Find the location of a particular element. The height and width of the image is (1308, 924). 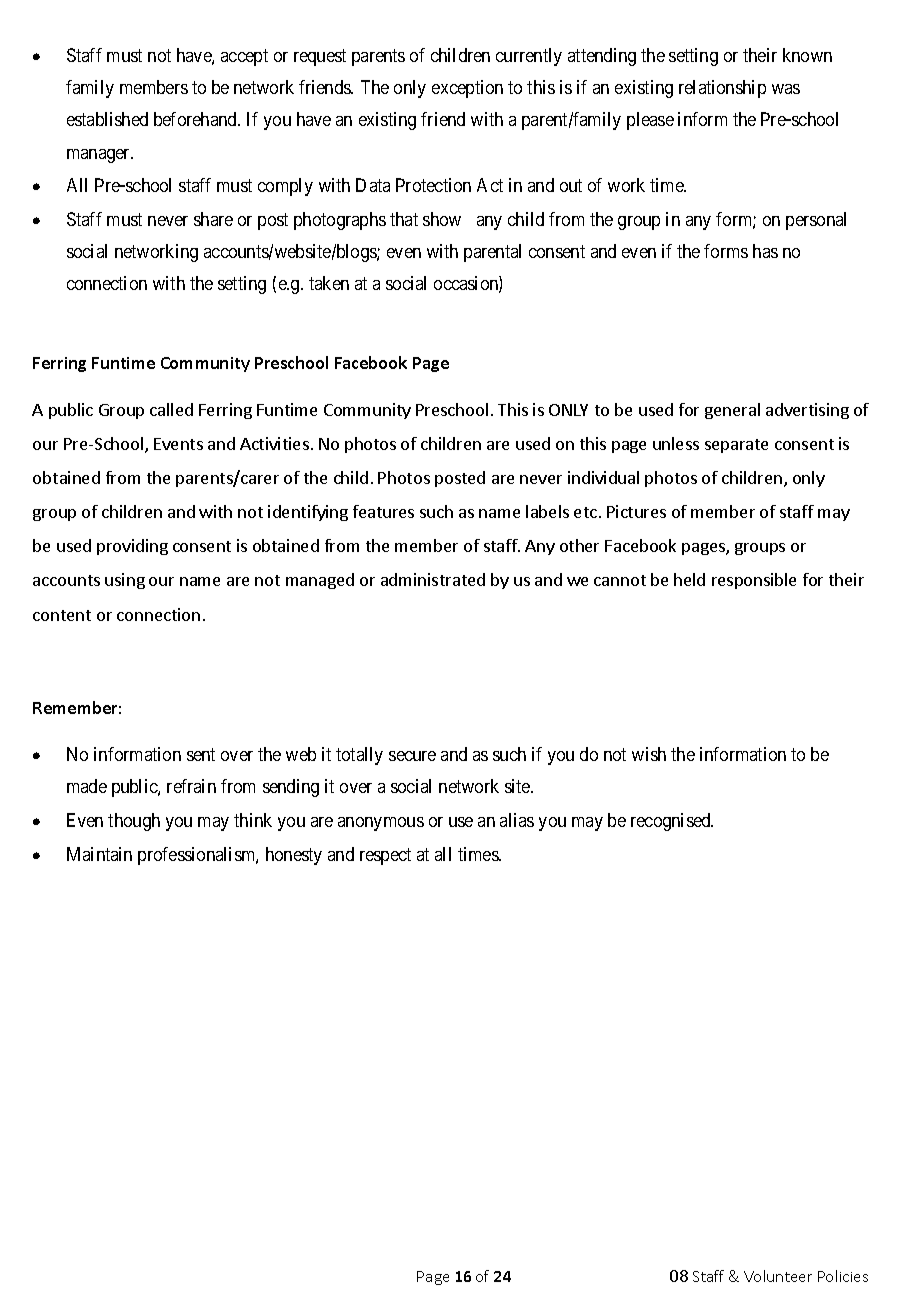

using is located at coordinates (125, 581).
